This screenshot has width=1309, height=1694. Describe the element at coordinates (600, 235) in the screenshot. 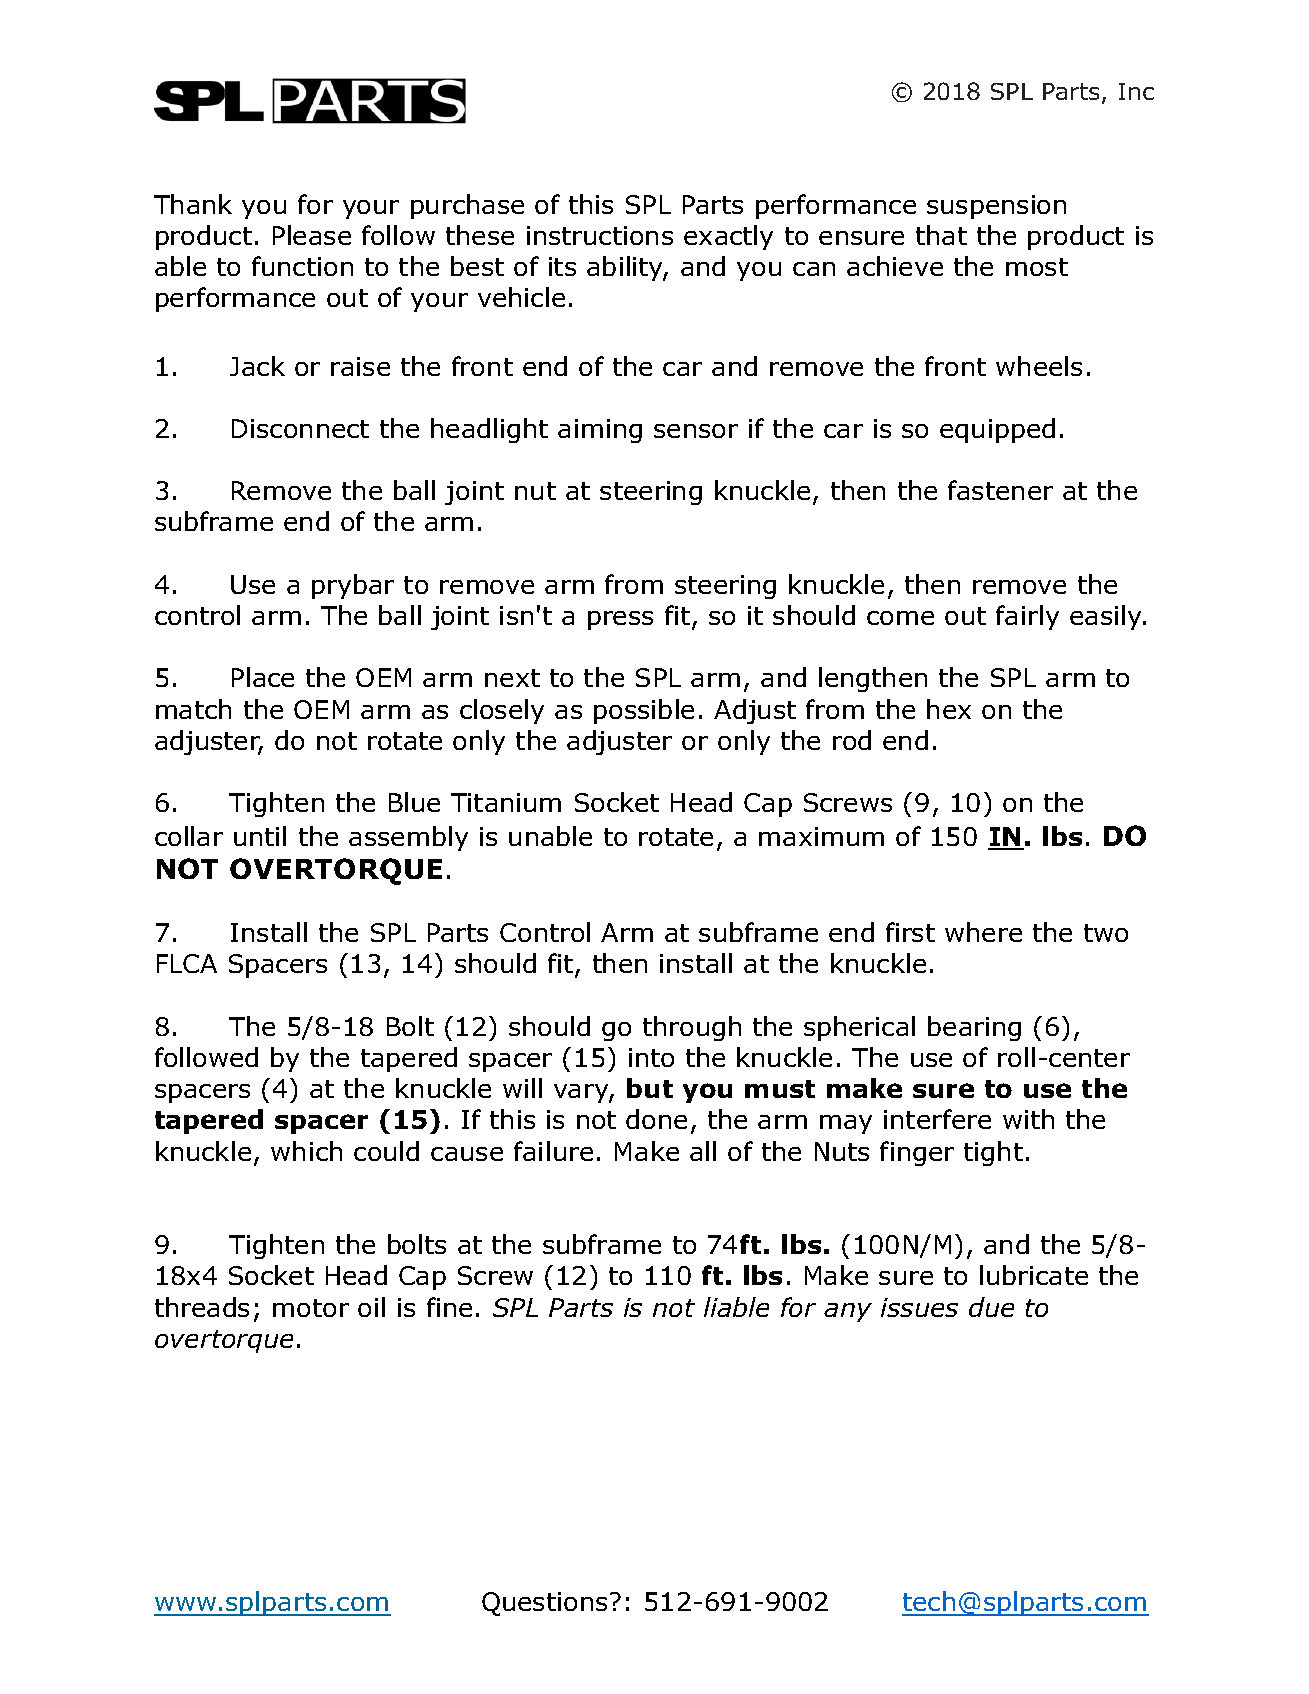

I see `instructions` at that location.
